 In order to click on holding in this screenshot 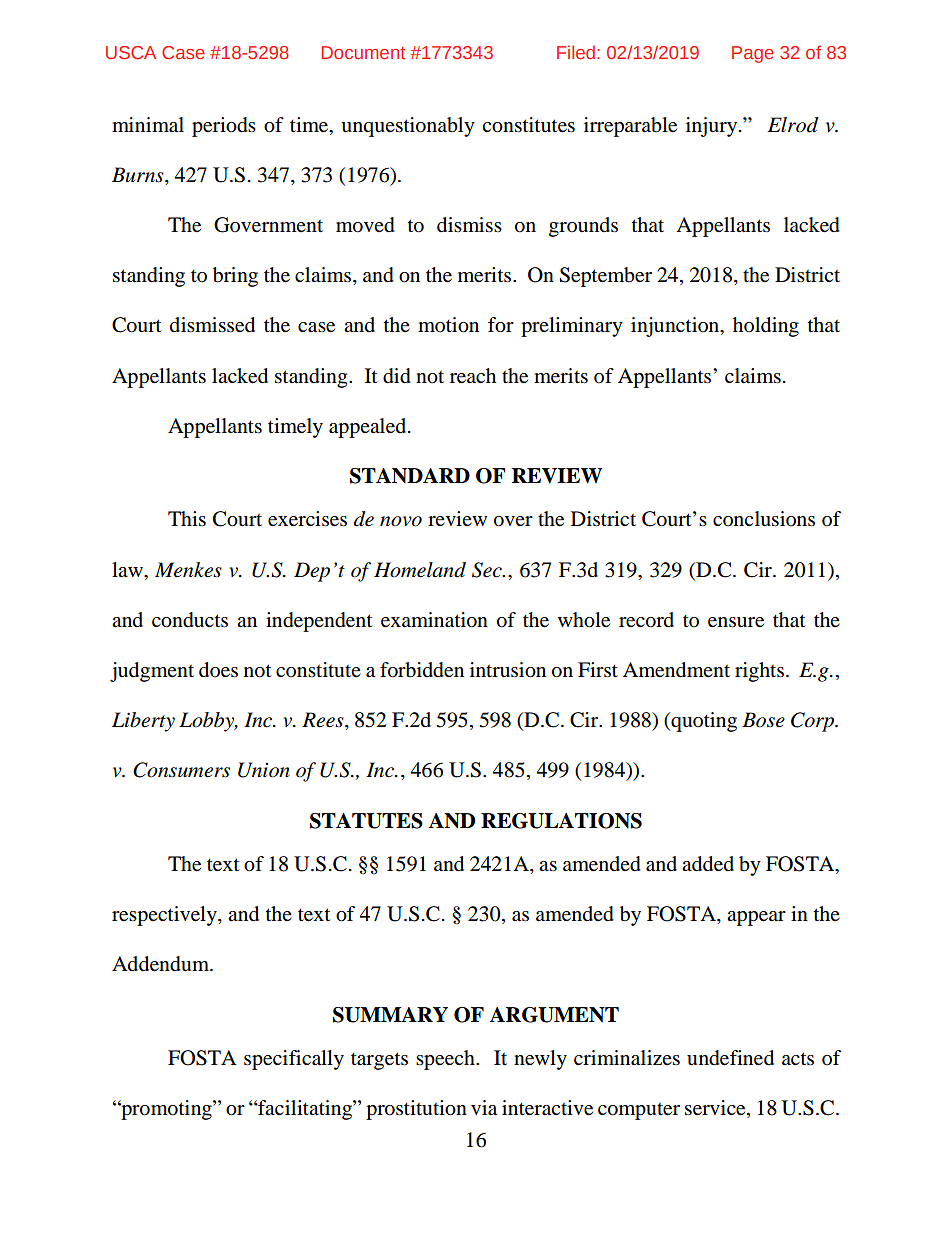, I will do `click(766, 327)`.
